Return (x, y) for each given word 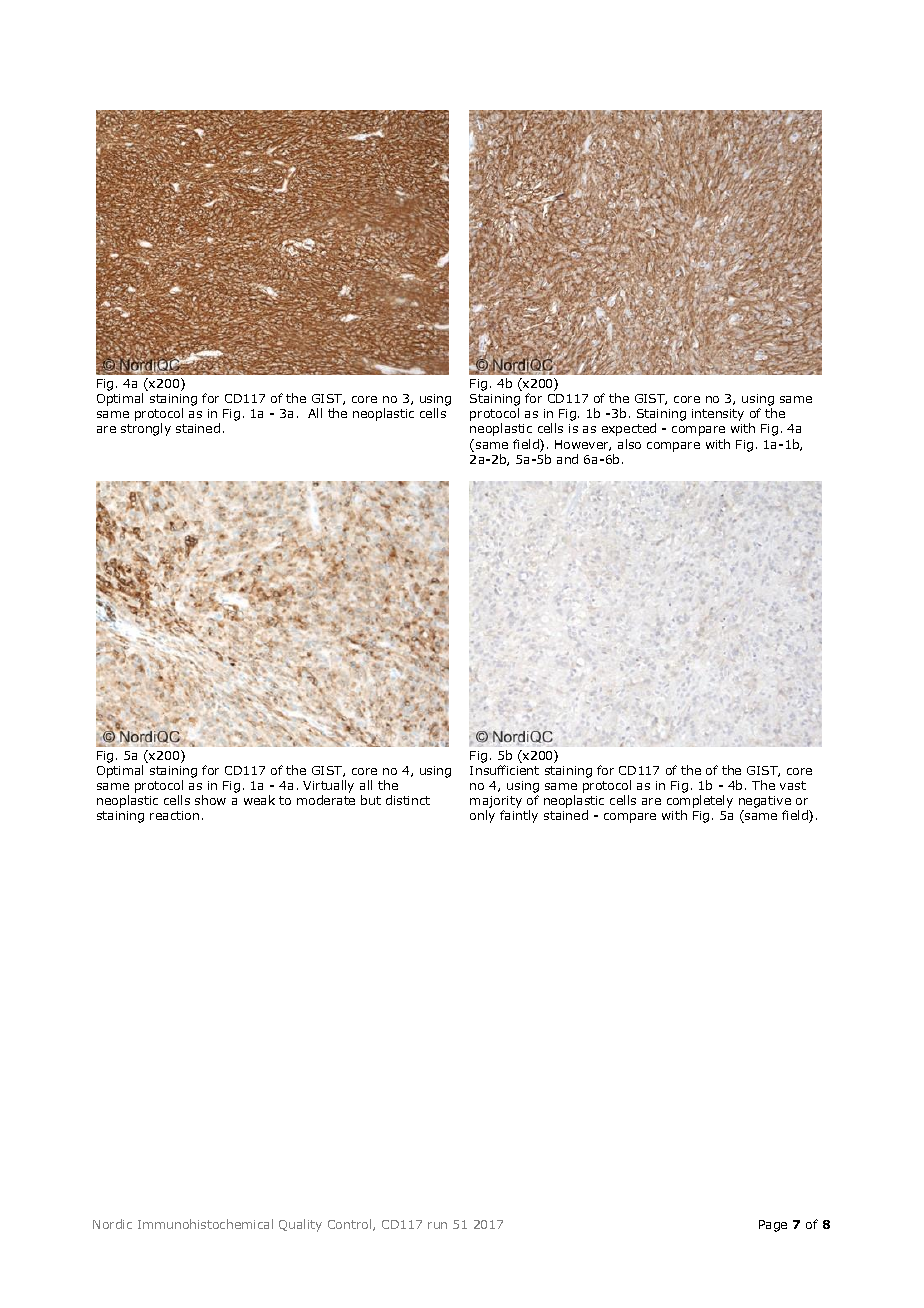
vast (793, 785)
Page (773, 1226)
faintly (519, 816)
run (437, 1225)
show (210, 800)
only (482, 816)
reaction (174, 815)
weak (259, 800)
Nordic (112, 1224)
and (567, 459)
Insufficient (504, 770)
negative (765, 802)
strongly (146, 429)
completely (700, 801)
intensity (718, 415)
